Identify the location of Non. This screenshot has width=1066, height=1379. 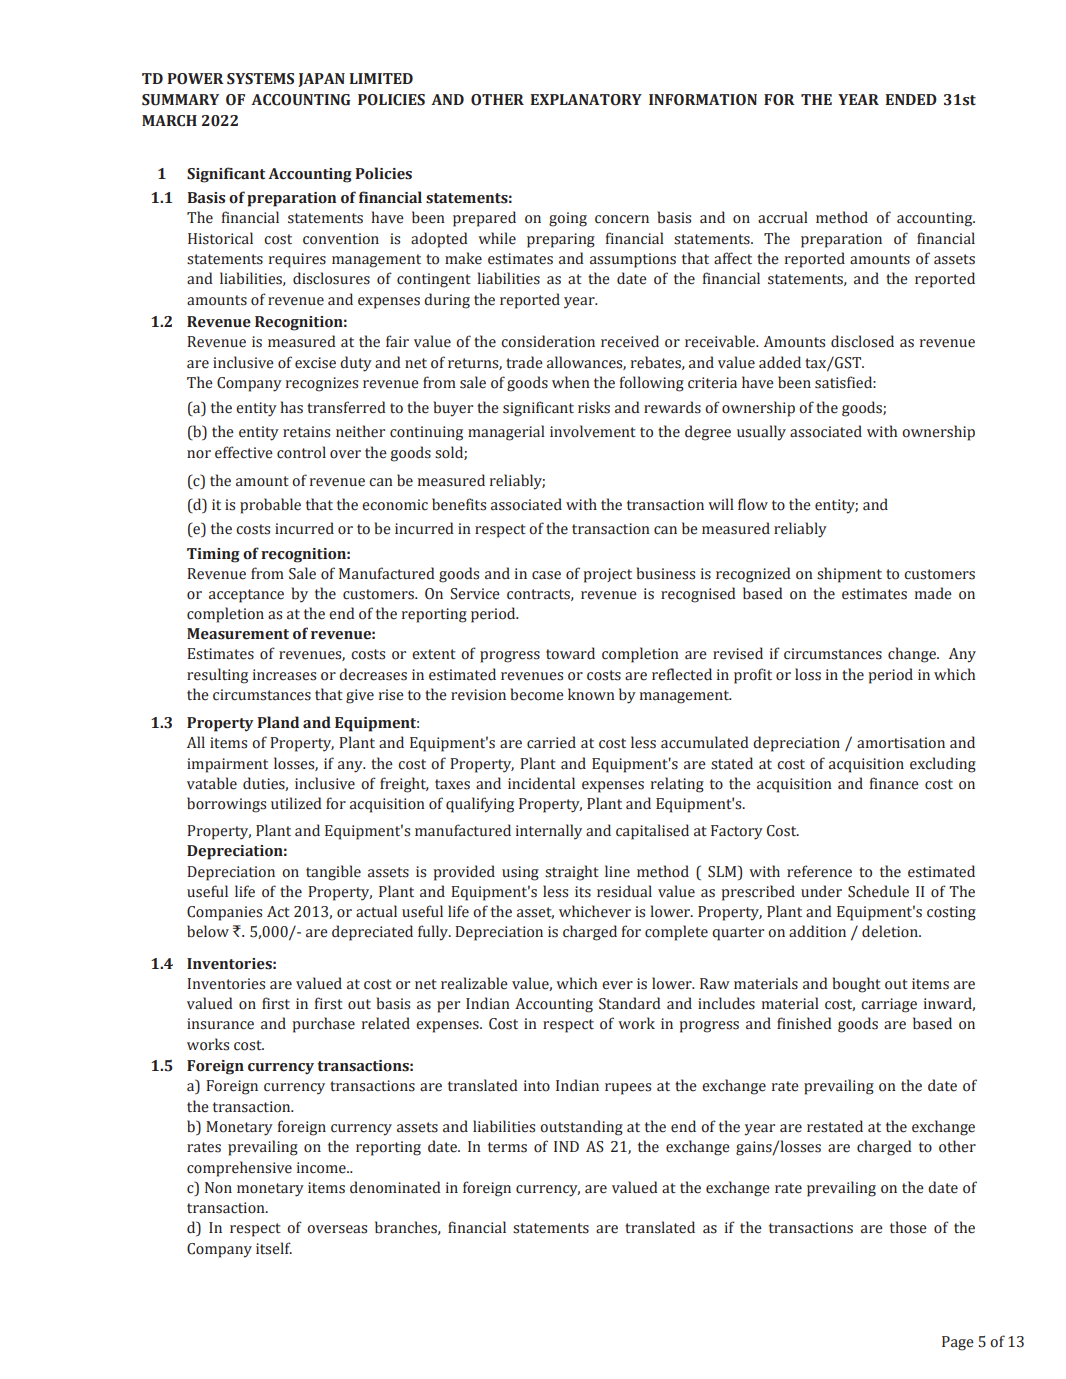
(218, 1188).
